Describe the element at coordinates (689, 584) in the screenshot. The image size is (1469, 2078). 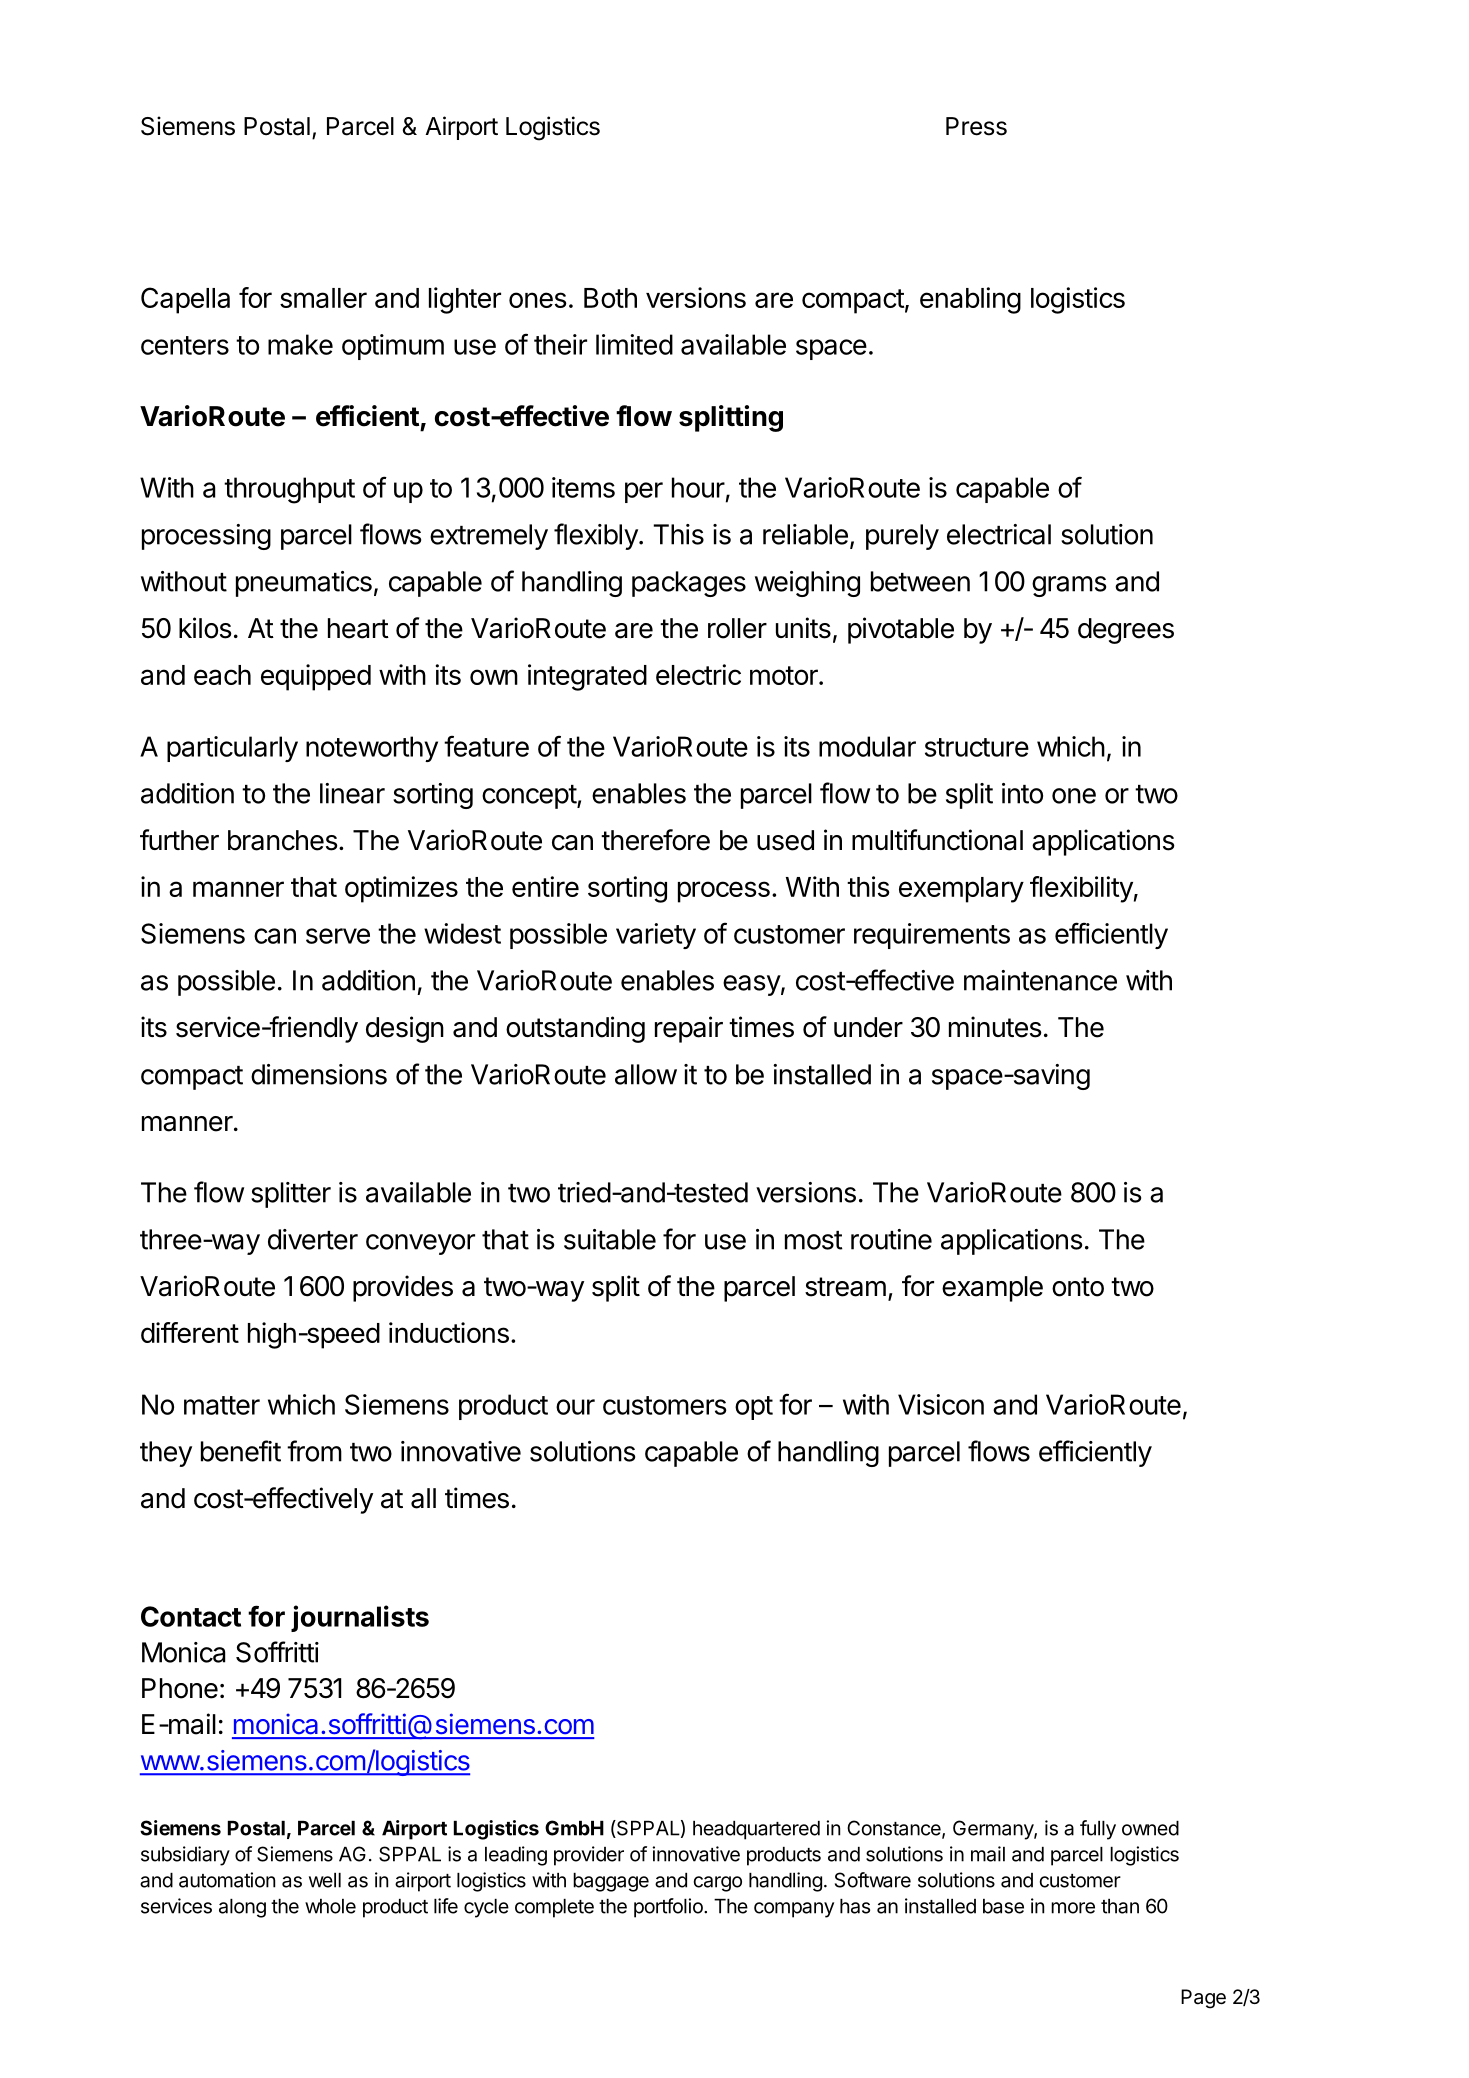
I see `packages` at that location.
